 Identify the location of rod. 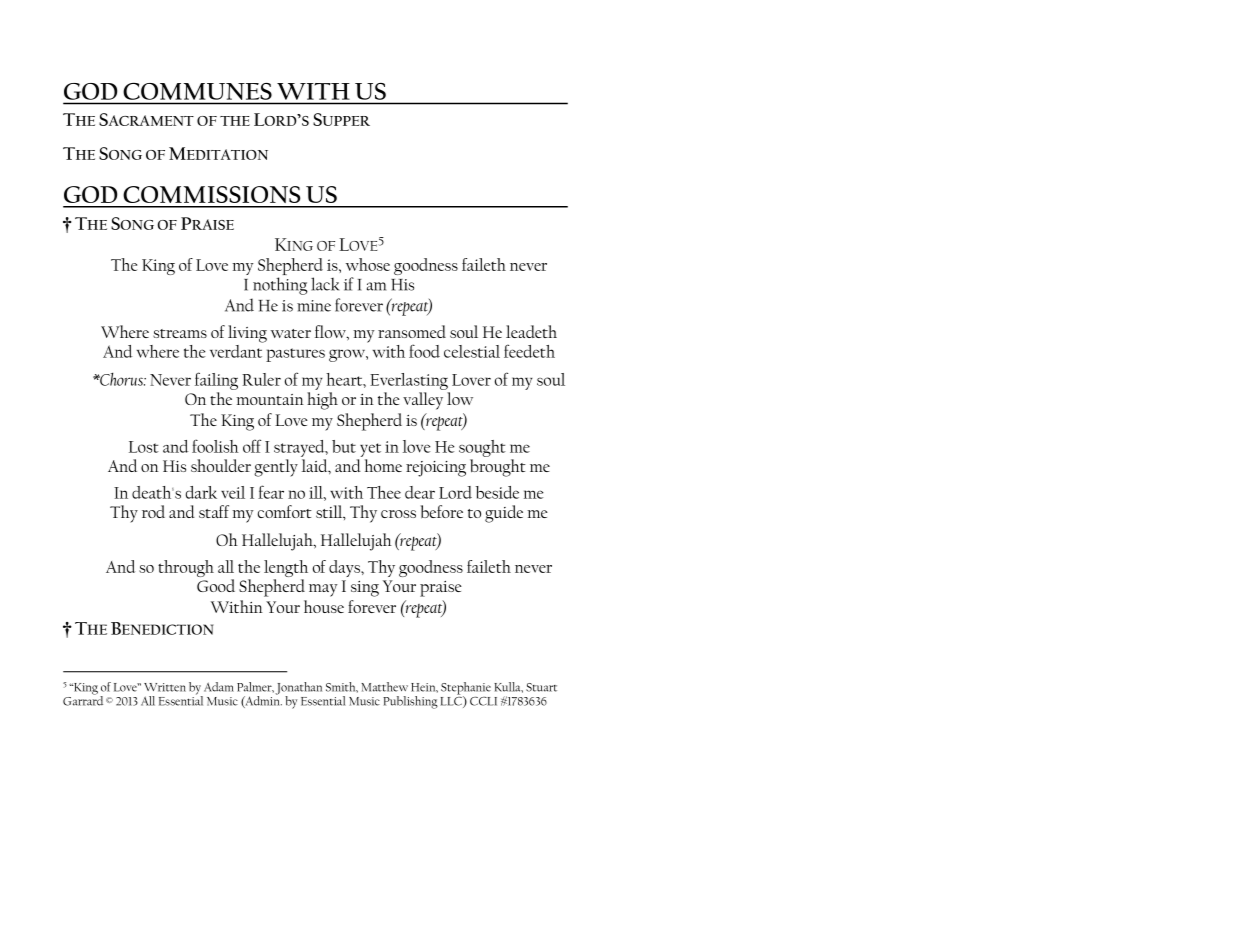
(153, 511).
